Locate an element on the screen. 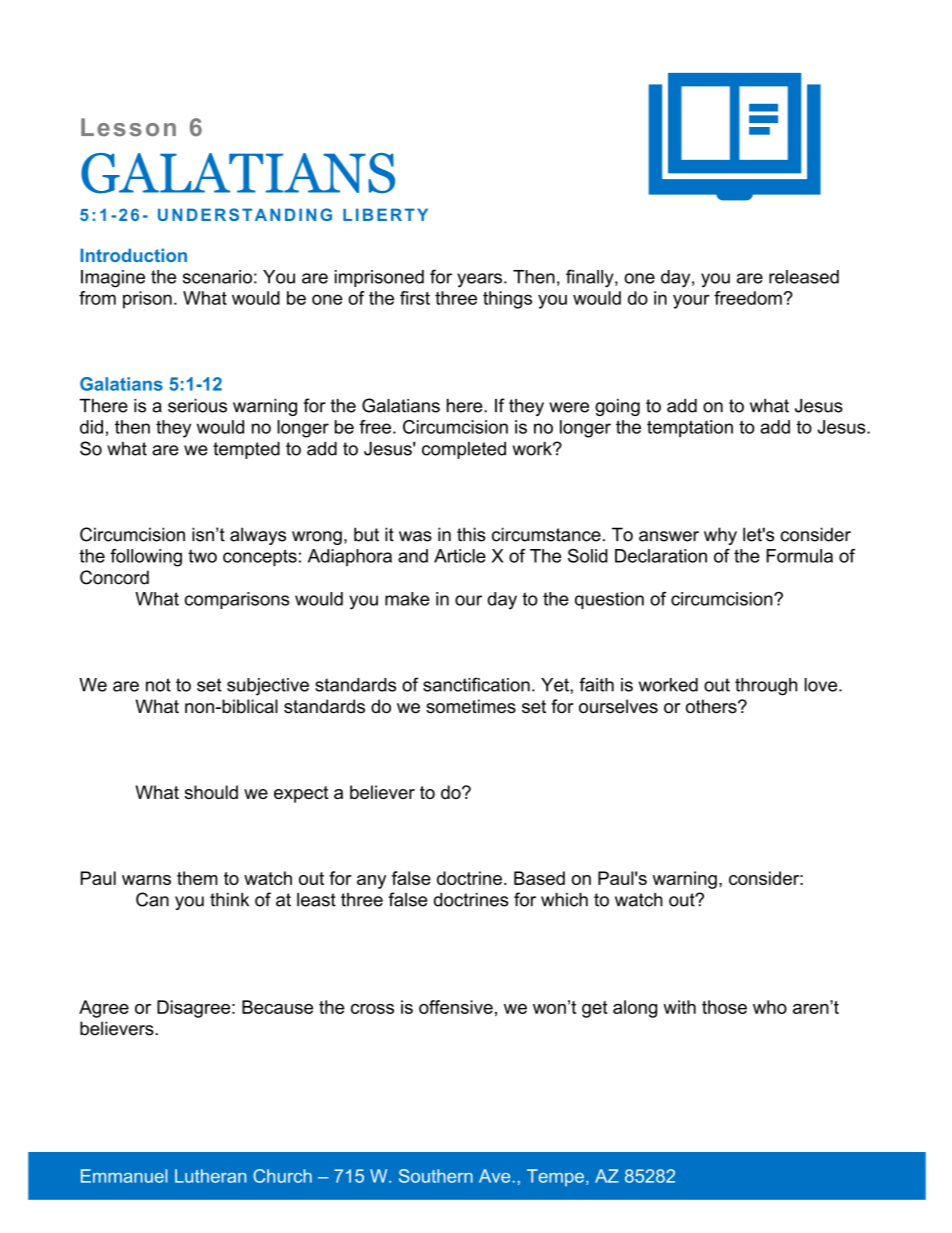 The height and width of the screenshot is (1233, 952). Tempe is located at coordinates (555, 1177).
